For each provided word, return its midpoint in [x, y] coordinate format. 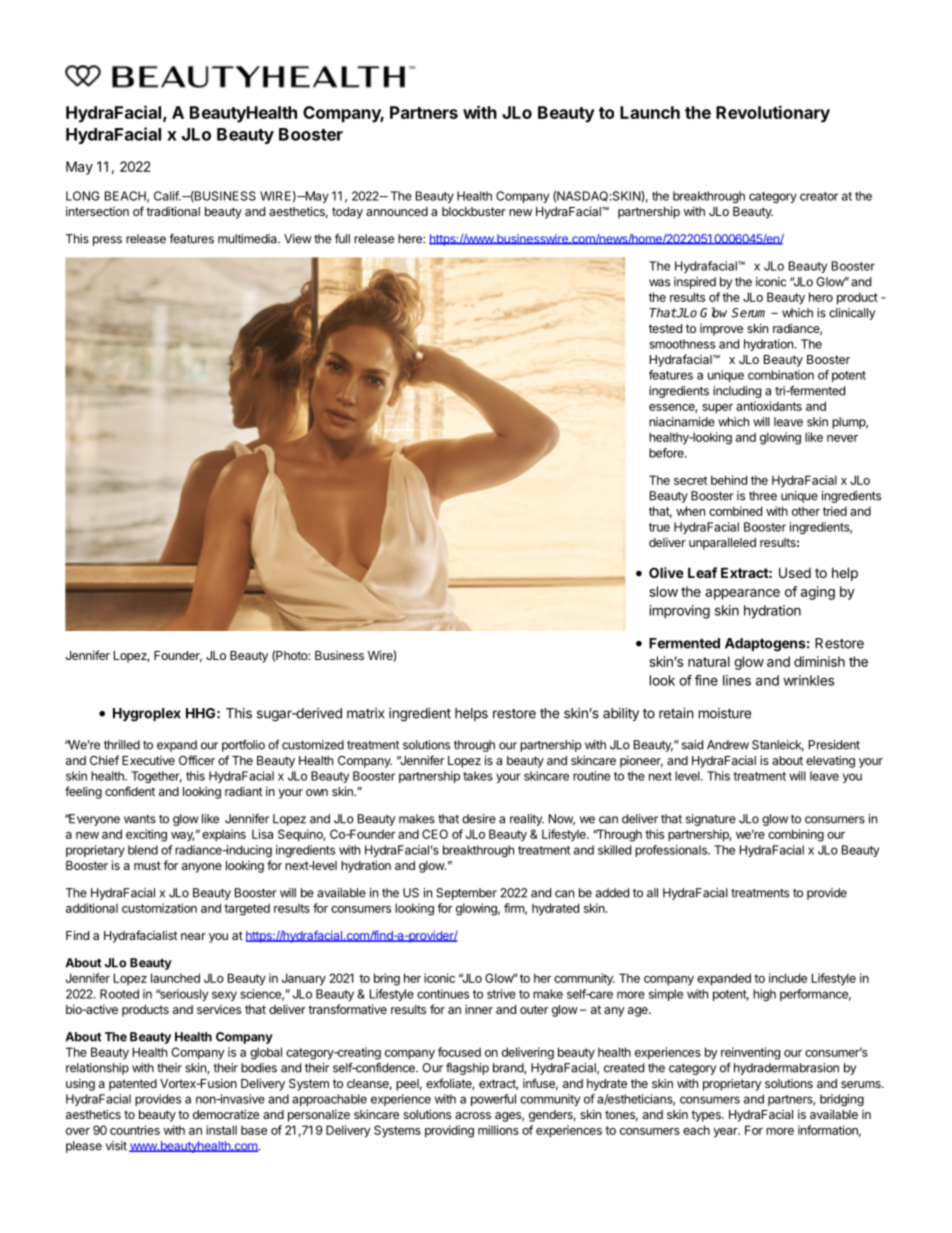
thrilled [122, 745]
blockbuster [474, 211]
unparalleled [722, 544]
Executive [148, 760]
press [107, 241]
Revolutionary [773, 114]
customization [159, 908]
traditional [173, 211]
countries [135, 1130]
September [466, 894]
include [788, 978]
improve [721, 330]
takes [478, 776]
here [411, 239]
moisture [725, 713]
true [659, 527]
